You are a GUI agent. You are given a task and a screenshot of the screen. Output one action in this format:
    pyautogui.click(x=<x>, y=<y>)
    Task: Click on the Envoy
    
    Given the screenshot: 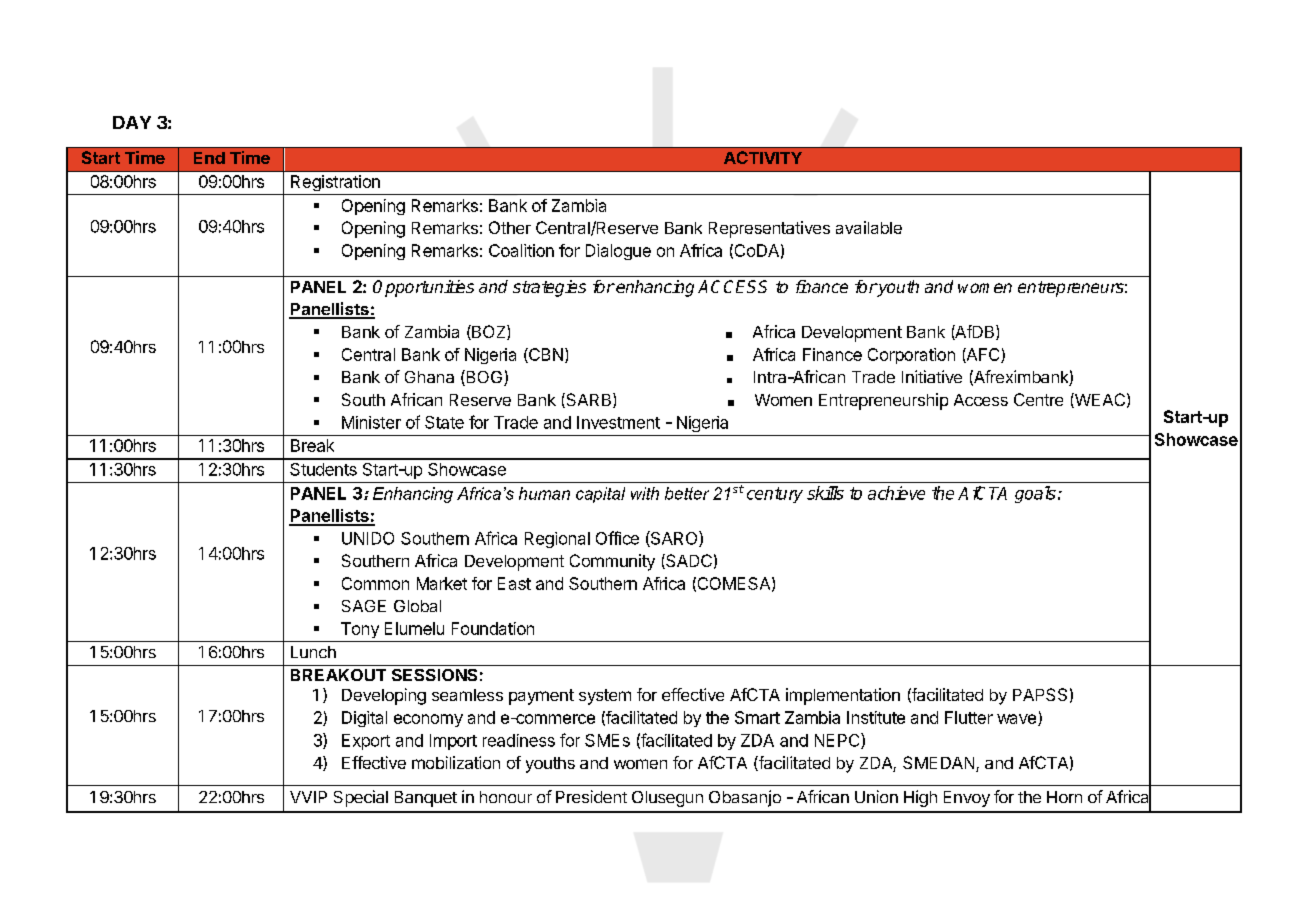 What is the action you would take?
    pyautogui.click(x=967, y=799)
